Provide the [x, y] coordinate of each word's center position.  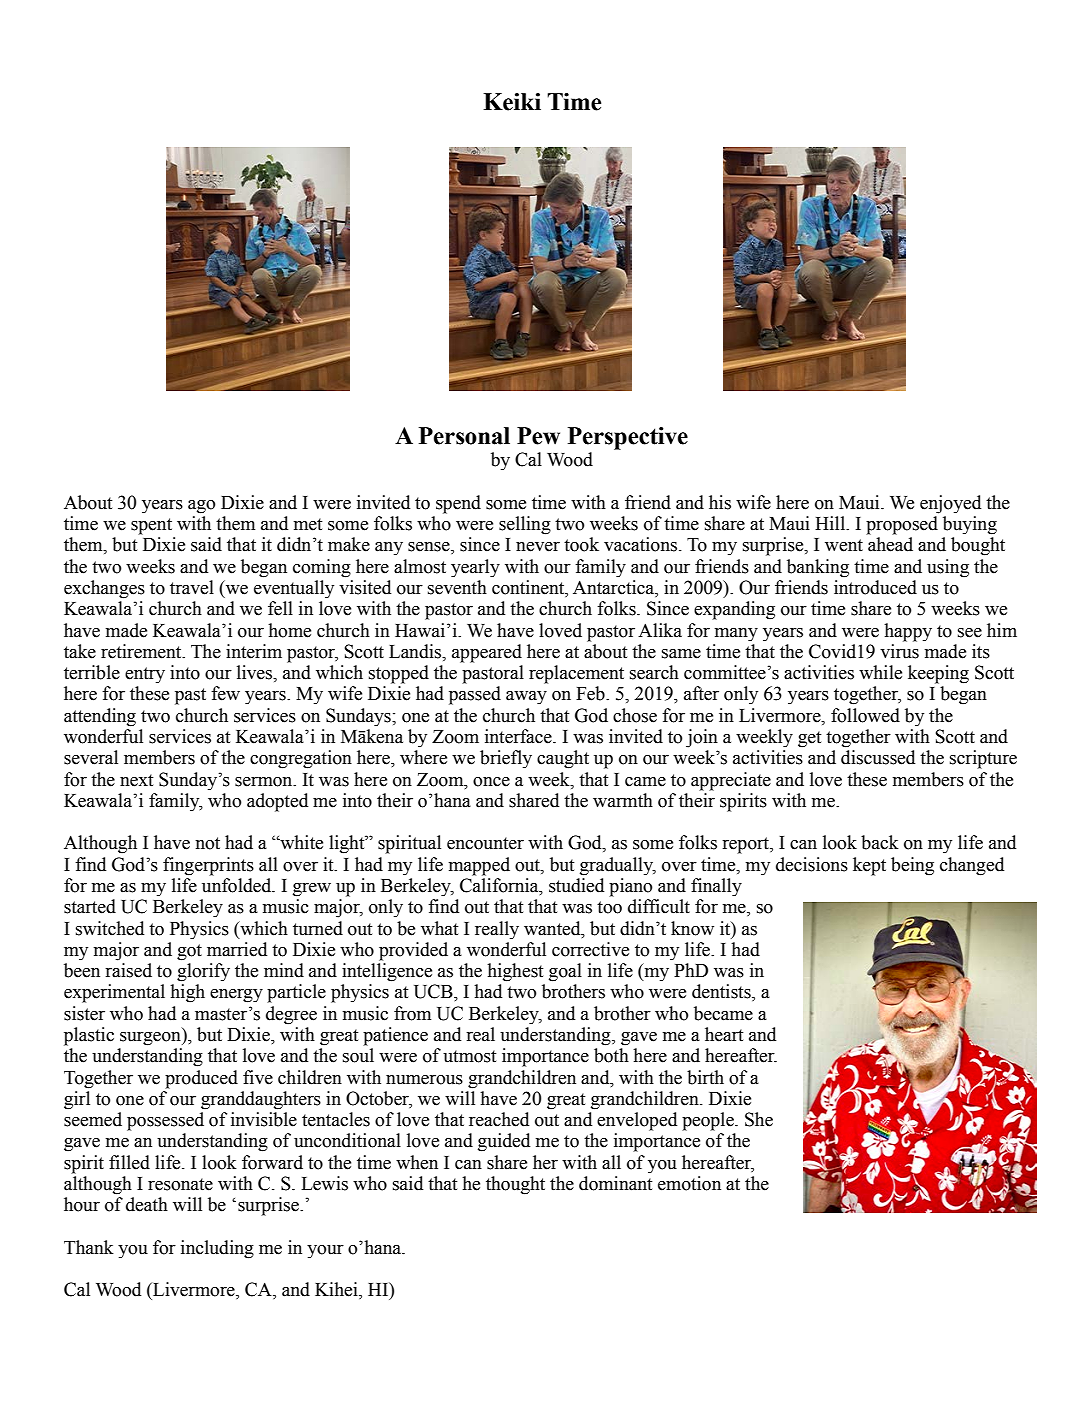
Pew [538, 436]
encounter [485, 843]
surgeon [151, 1039]
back [880, 842]
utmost [469, 1056]
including [217, 1249]
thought [515, 1185]
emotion [689, 1183]
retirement [142, 651]
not [207, 843]
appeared [487, 653]
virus [899, 651]
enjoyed [950, 504]
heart [724, 1034]
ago [201, 507]
